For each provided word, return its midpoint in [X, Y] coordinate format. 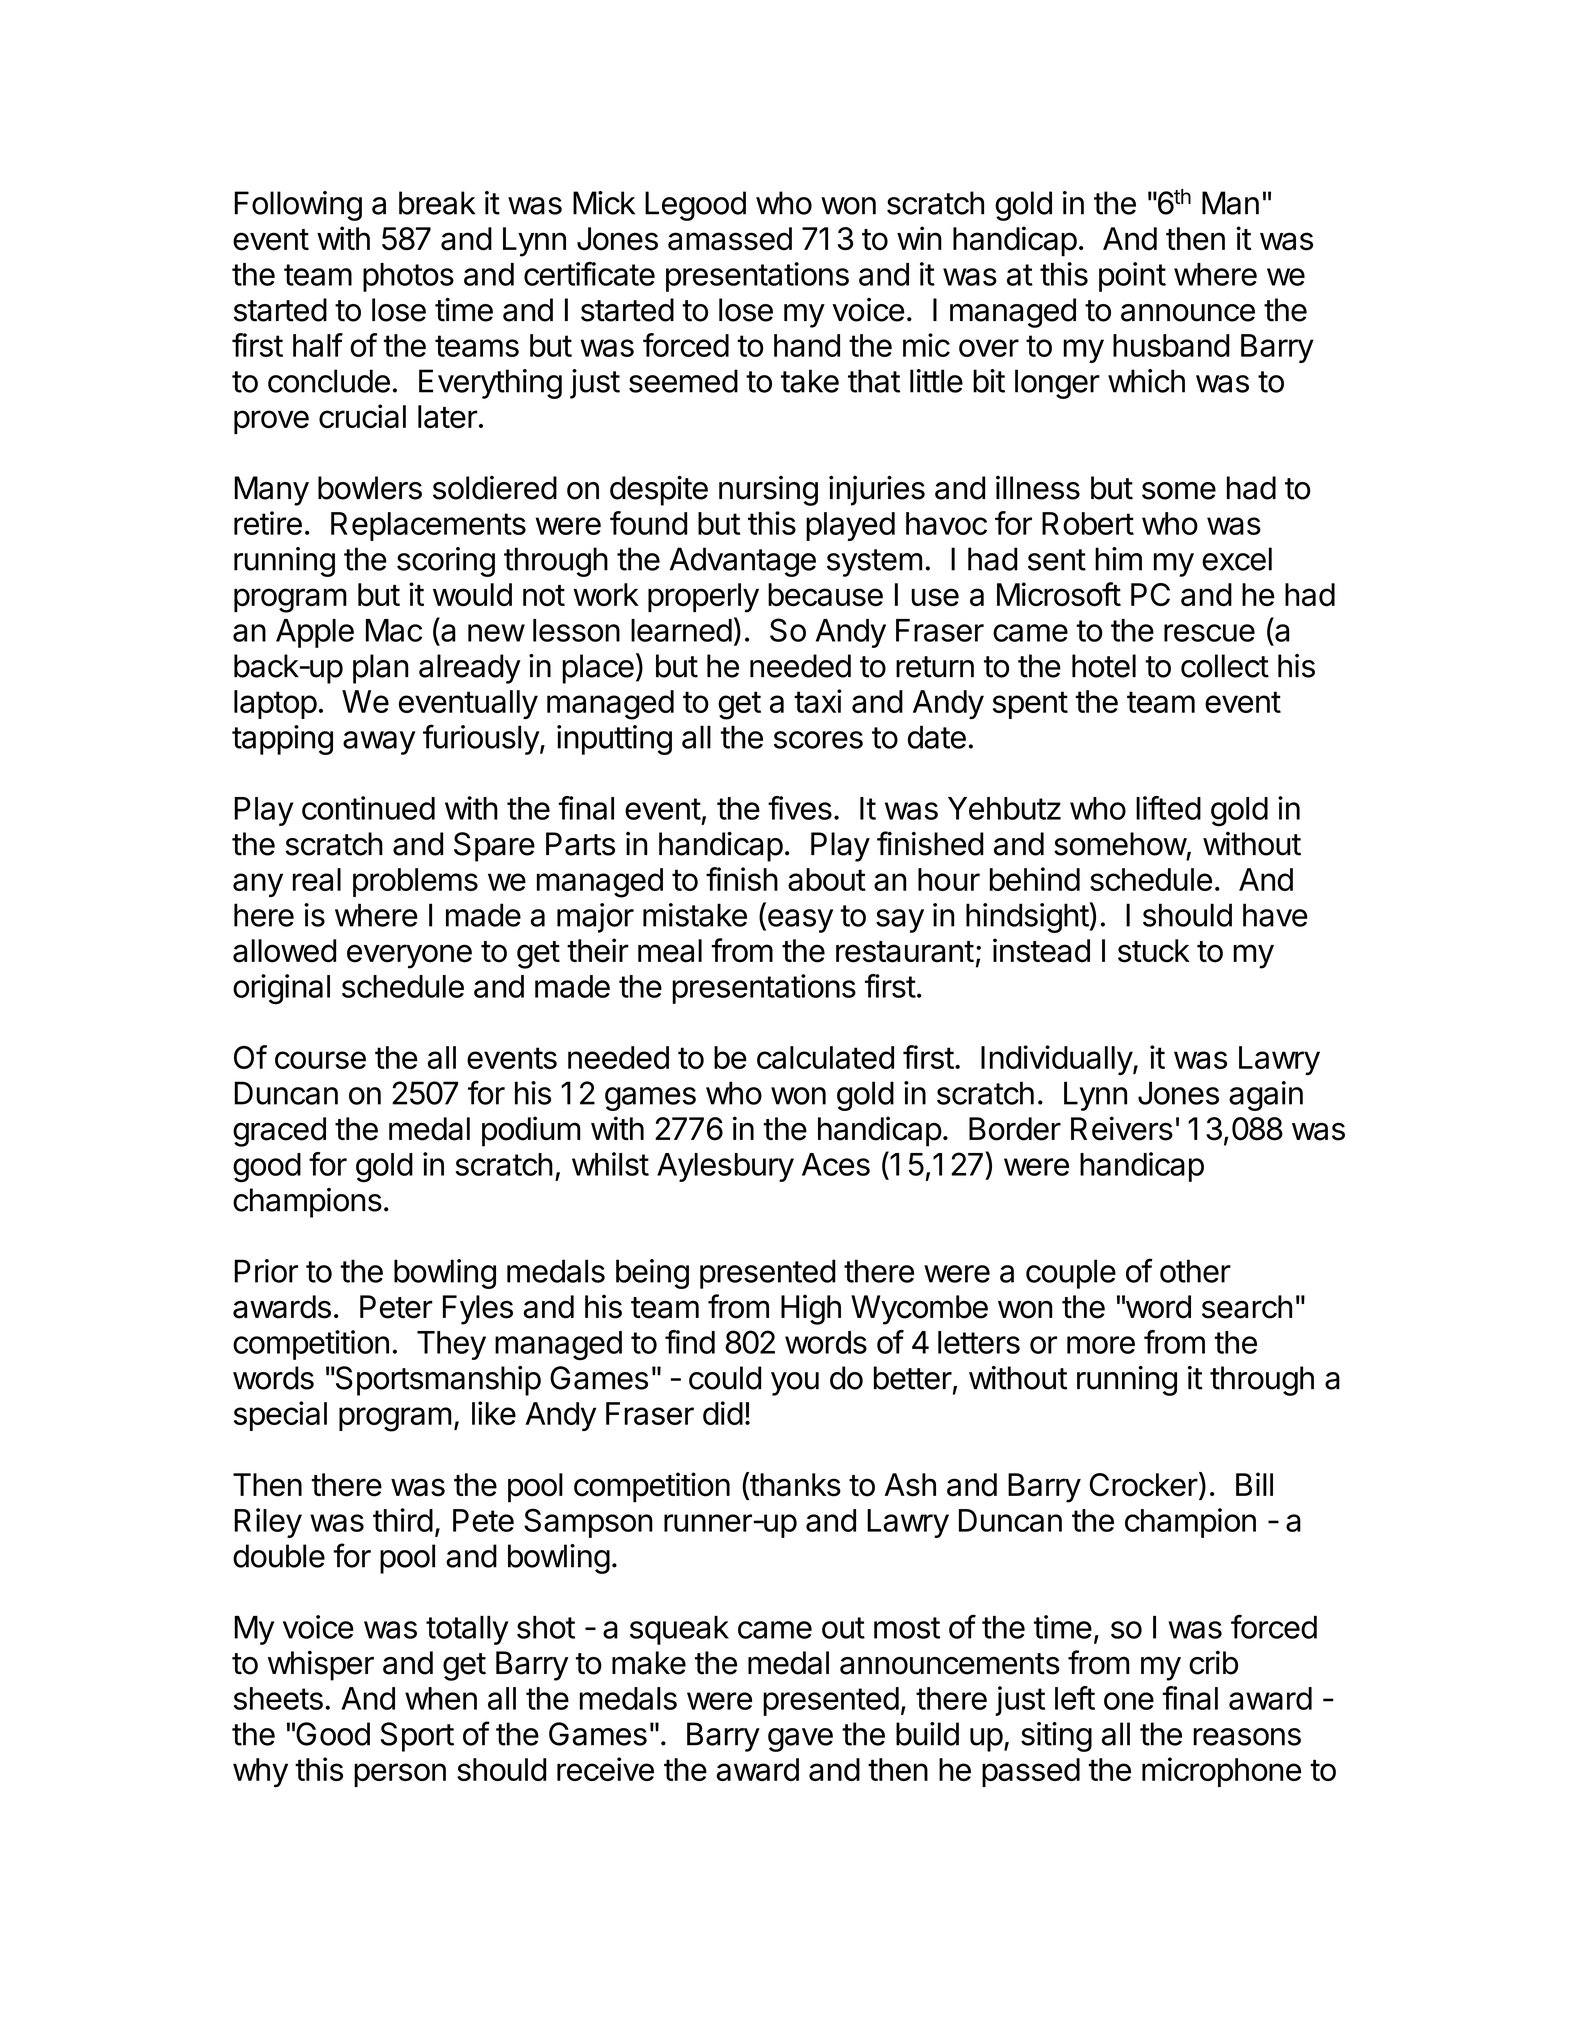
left [1075, 1698]
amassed [730, 239]
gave [800, 1740]
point [1132, 277]
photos [408, 277]
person [400, 1775]
